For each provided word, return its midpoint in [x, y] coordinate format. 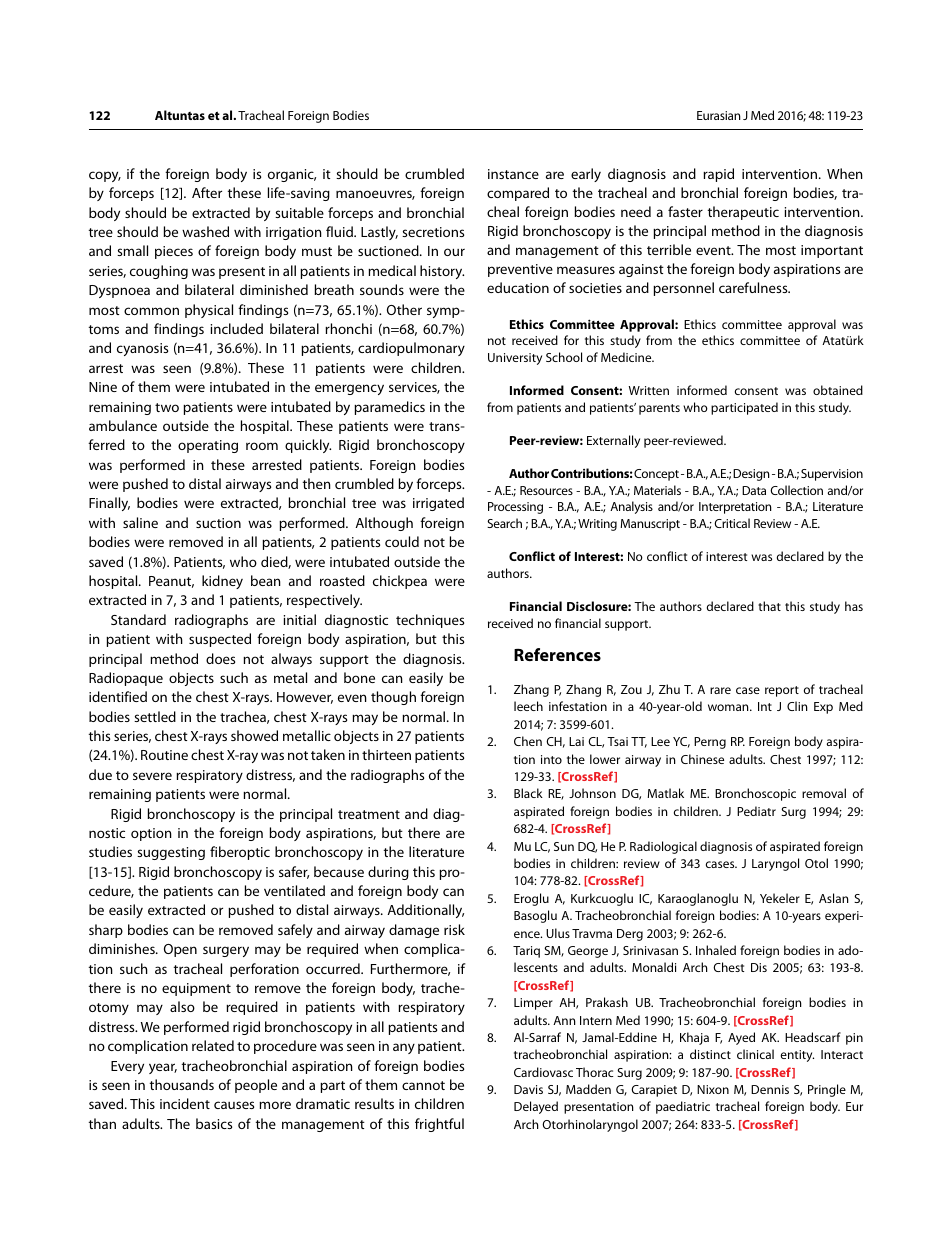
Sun [564, 846]
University [515, 359]
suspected [220, 640]
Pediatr [756, 811]
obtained [838, 390]
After [207, 192]
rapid [718, 175]
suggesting [171, 853]
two [167, 407]
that [769, 606]
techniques [430, 621]
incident [185, 1103]
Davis [528, 1089]
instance [513, 174]
